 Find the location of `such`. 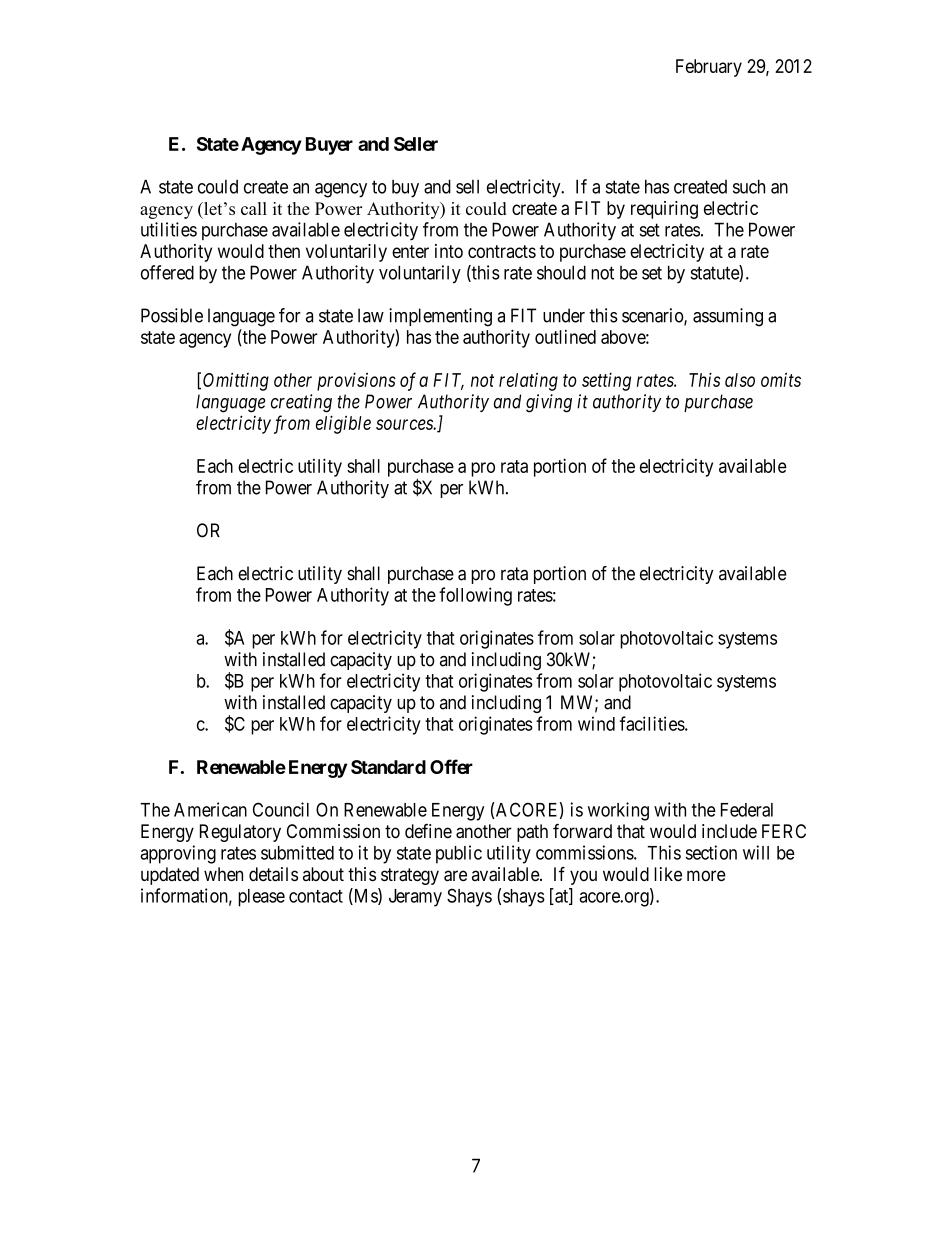

such is located at coordinates (749, 186).
